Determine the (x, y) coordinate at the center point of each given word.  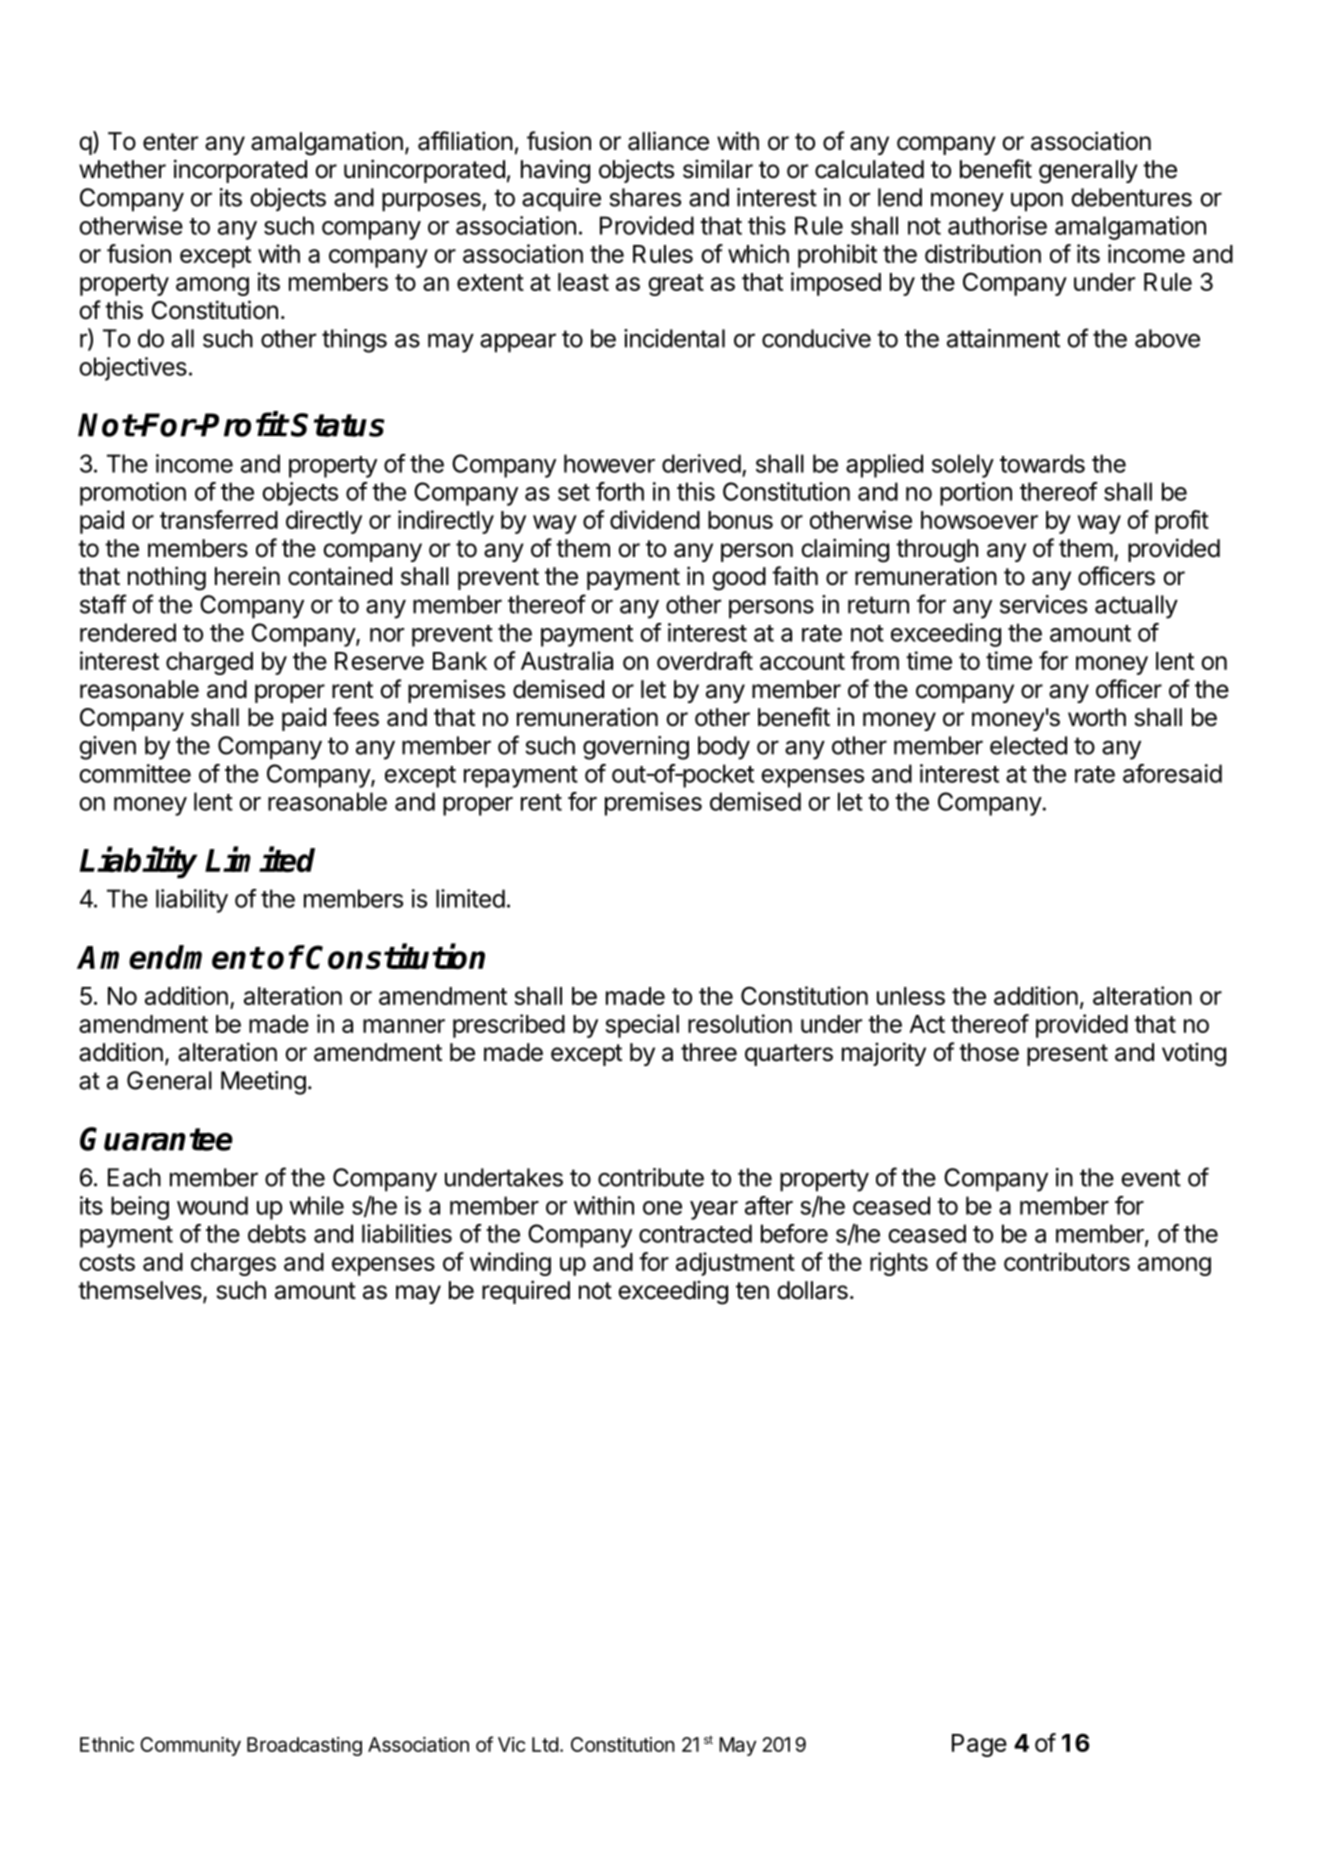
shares (645, 197)
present (1067, 1055)
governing (636, 748)
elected (1028, 745)
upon (1037, 202)
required (526, 1292)
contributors (1067, 1261)
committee (135, 773)
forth (620, 491)
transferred (219, 519)
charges (233, 1264)
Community (190, 1746)
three (709, 1052)
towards (1042, 463)
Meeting (263, 1083)
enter (170, 142)
